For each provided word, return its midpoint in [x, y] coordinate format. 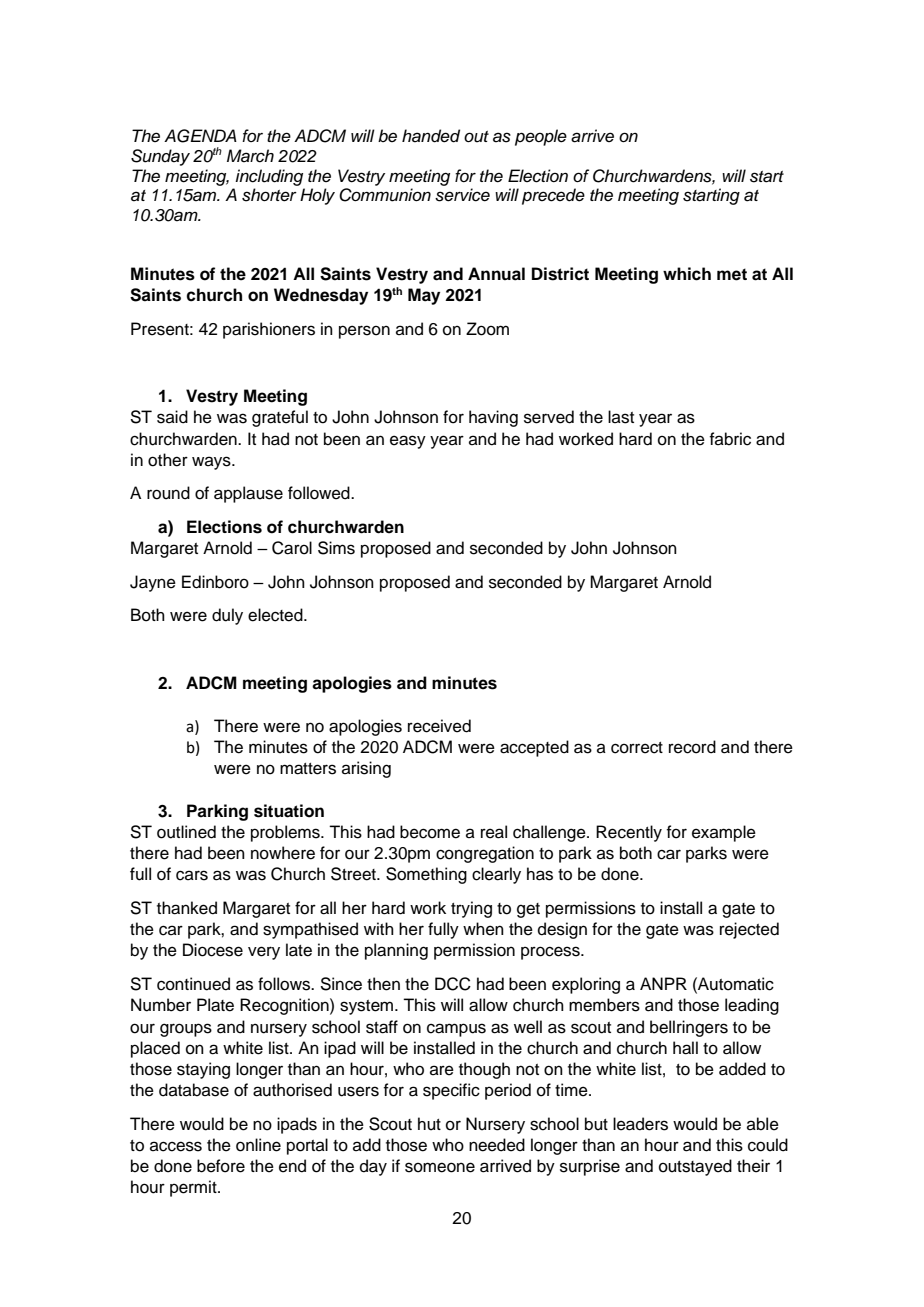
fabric [730, 439]
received [439, 726]
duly [227, 616]
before [221, 1166]
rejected [749, 930]
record [692, 747]
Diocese [213, 950]
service [462, 195]
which [687, 274]
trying [471, 909]
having [493, 418]
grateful [280, 418]
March [250, 156]
